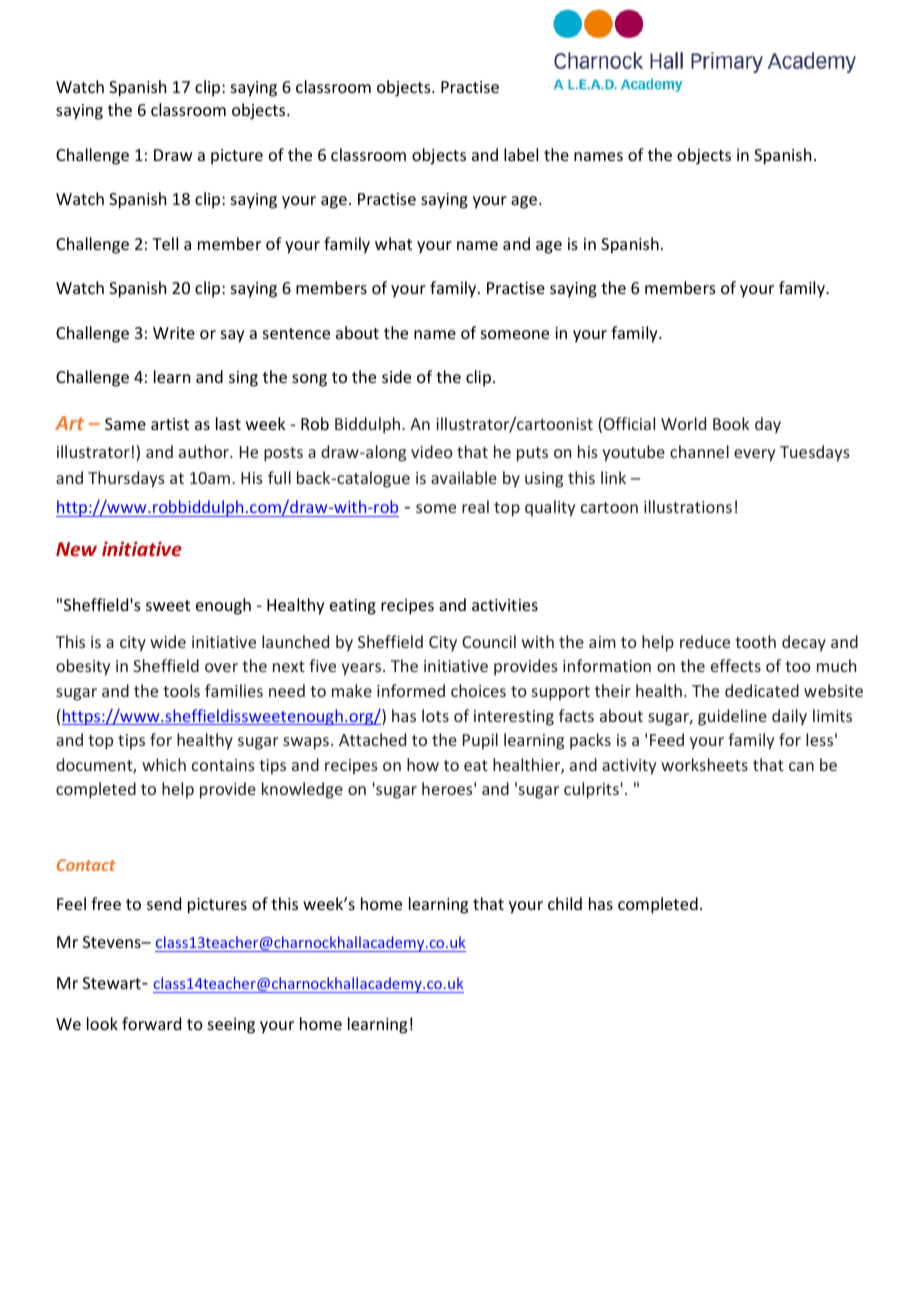 The image size is (924, 1308). What do you see at coordinates (755, 641) in the screenshot?
I see `tooth` at bounding box center [755, 641].
